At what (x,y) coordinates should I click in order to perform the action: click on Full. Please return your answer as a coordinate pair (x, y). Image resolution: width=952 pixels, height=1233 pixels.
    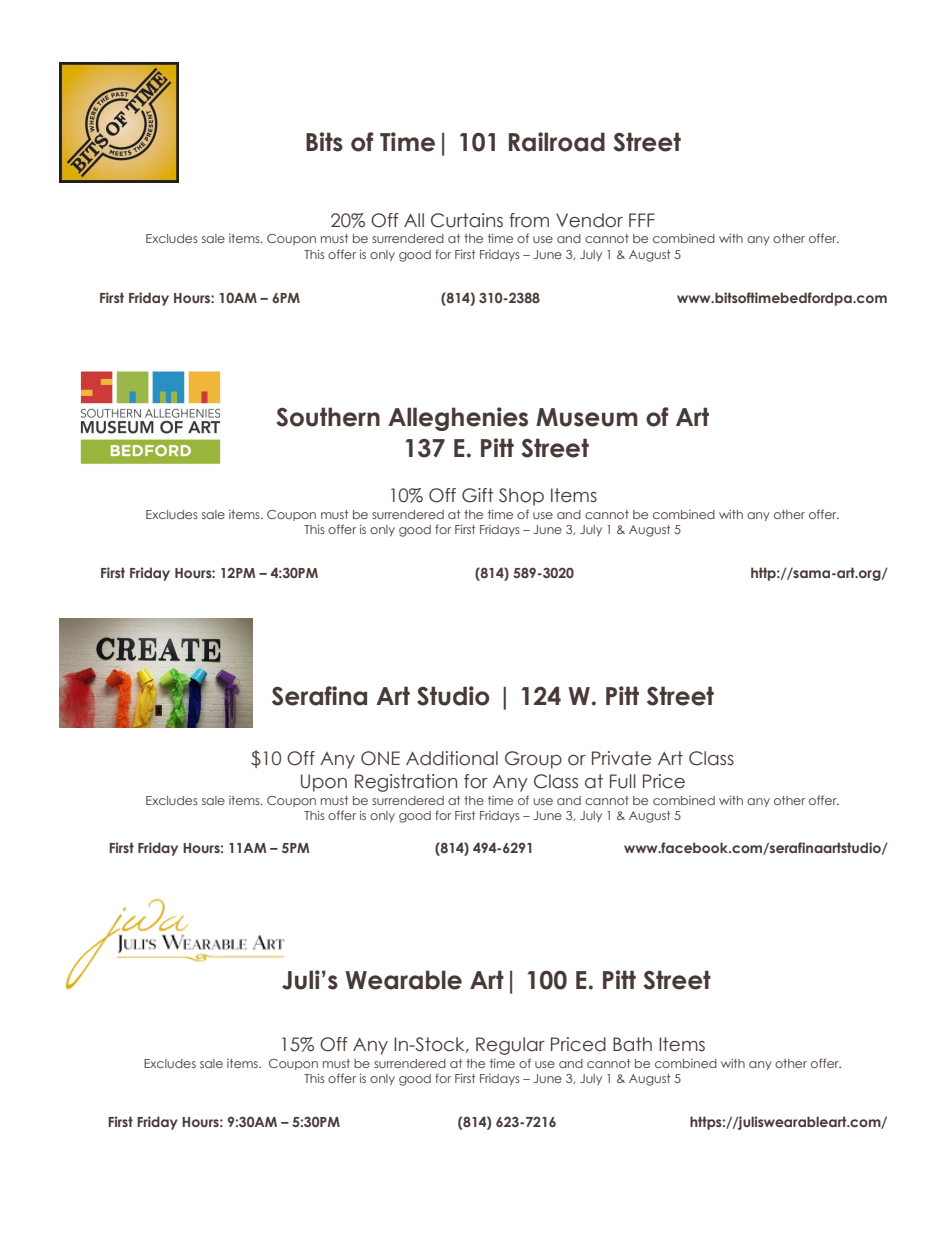
    Looking at the image, I should click on (623, 781).
